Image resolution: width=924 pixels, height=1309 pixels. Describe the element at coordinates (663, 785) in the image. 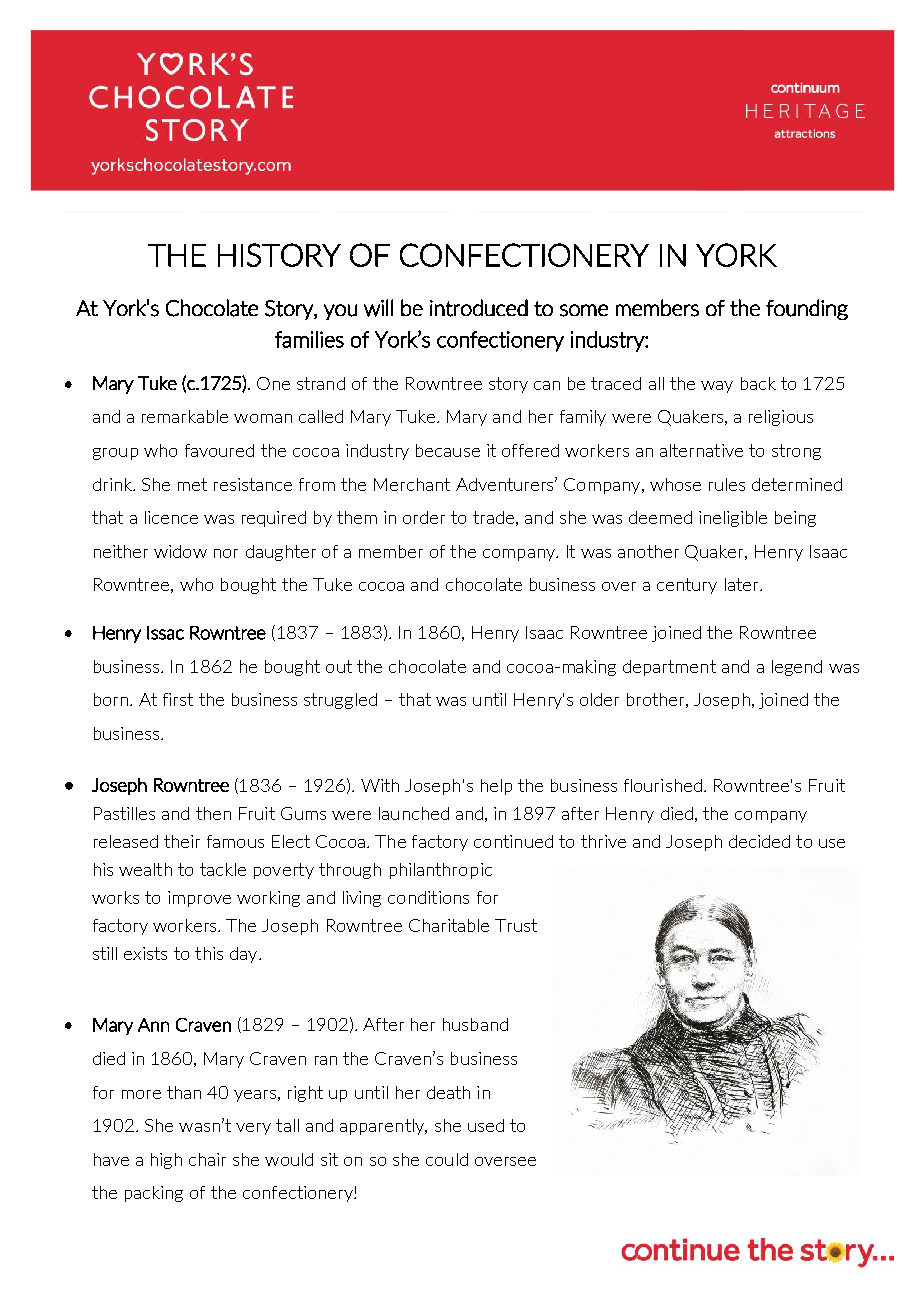

I see `flourished` at that location.
